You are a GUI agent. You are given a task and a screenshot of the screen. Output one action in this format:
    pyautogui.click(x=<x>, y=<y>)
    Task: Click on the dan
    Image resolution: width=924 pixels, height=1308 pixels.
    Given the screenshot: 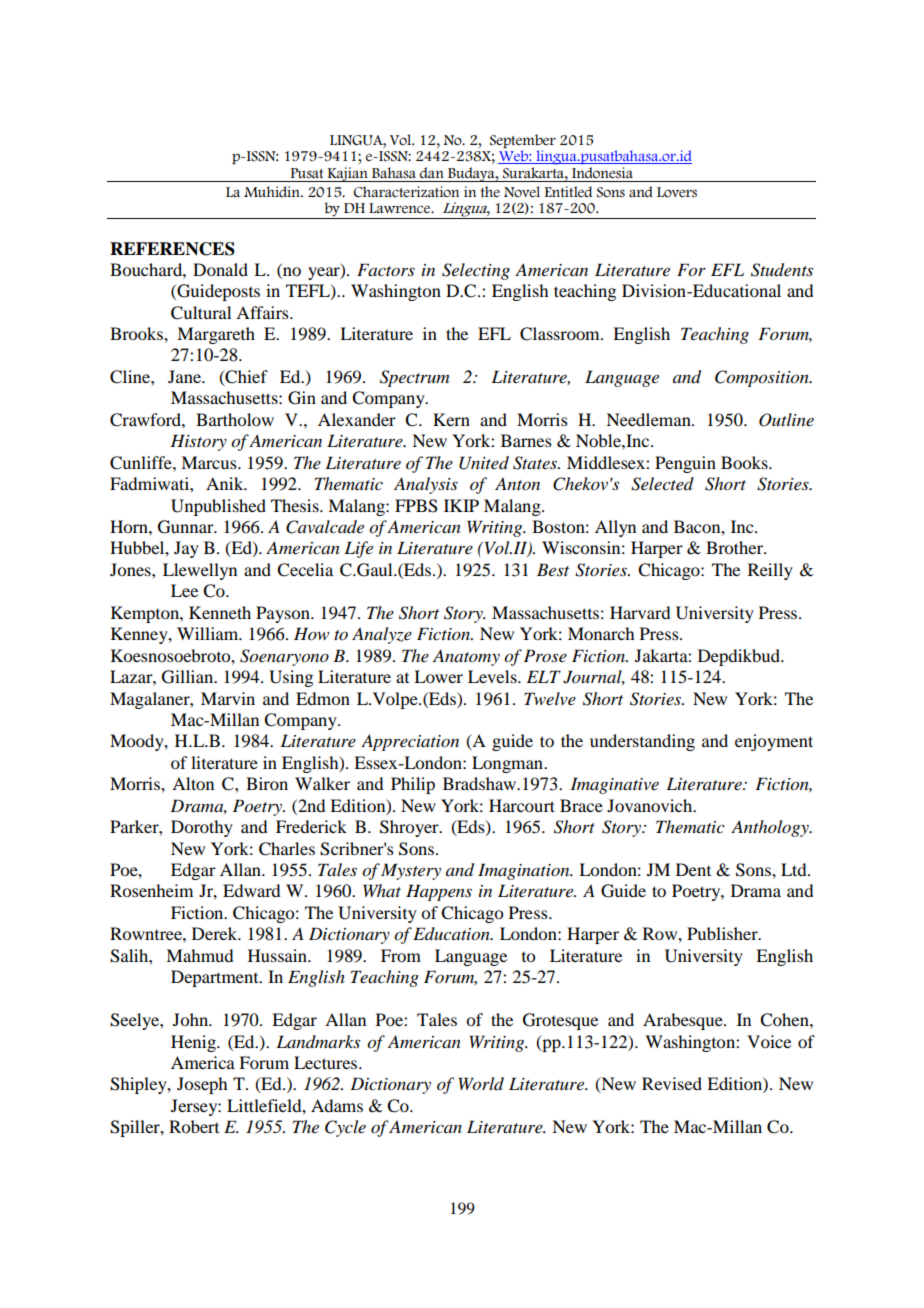 What is the action you would take?
    pyautogui.click(x=432, y=172)
